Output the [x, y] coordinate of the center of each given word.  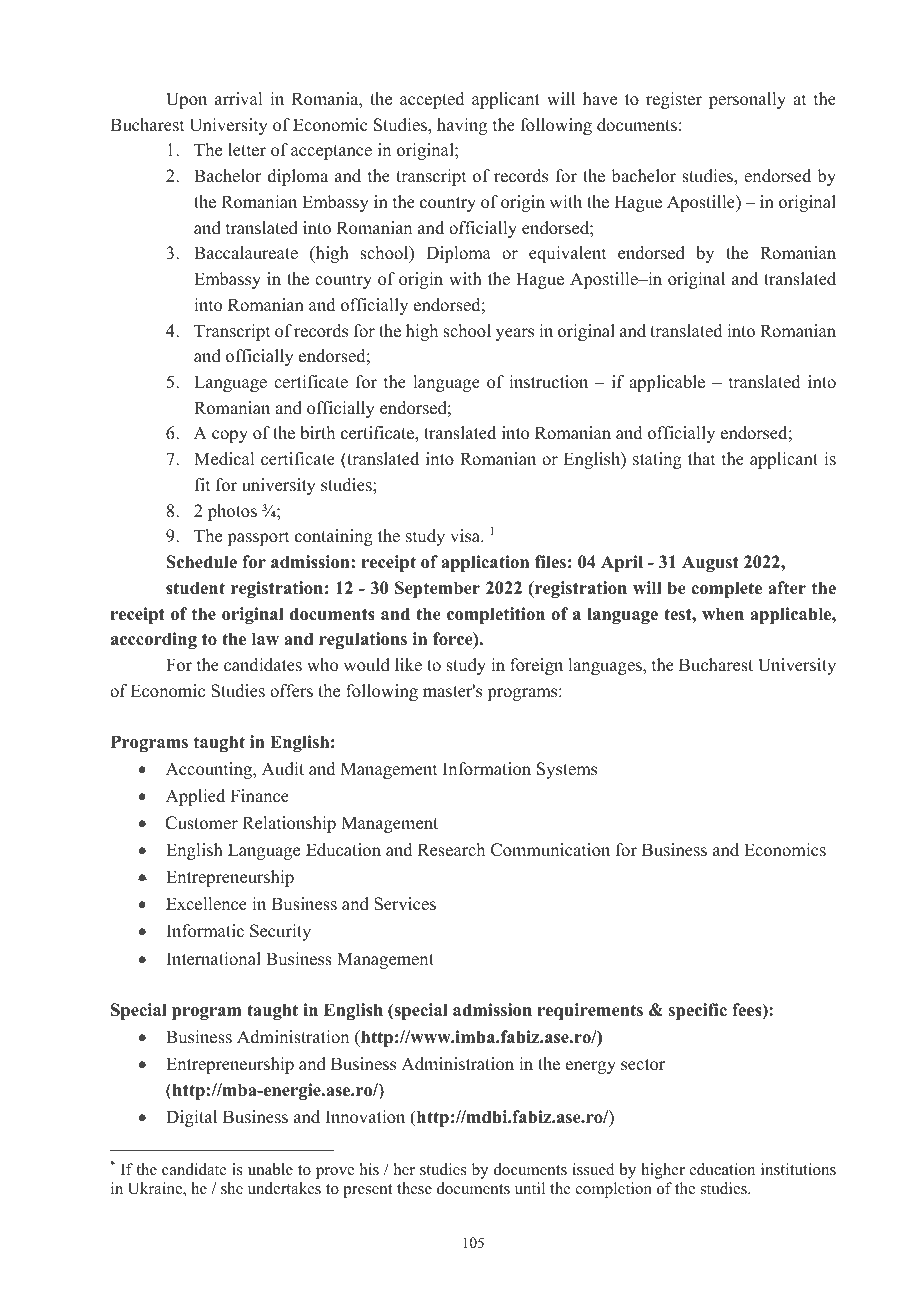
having [462, 126]
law [265, 638]
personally [747, 100]
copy [230, 436]
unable [270, 1169]
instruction [548, 382]
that [701, 458]
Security [280, 932]
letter [247, 150]
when [723, 614]
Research [451, 850]
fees [748, 1011]
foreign [536, 666]
